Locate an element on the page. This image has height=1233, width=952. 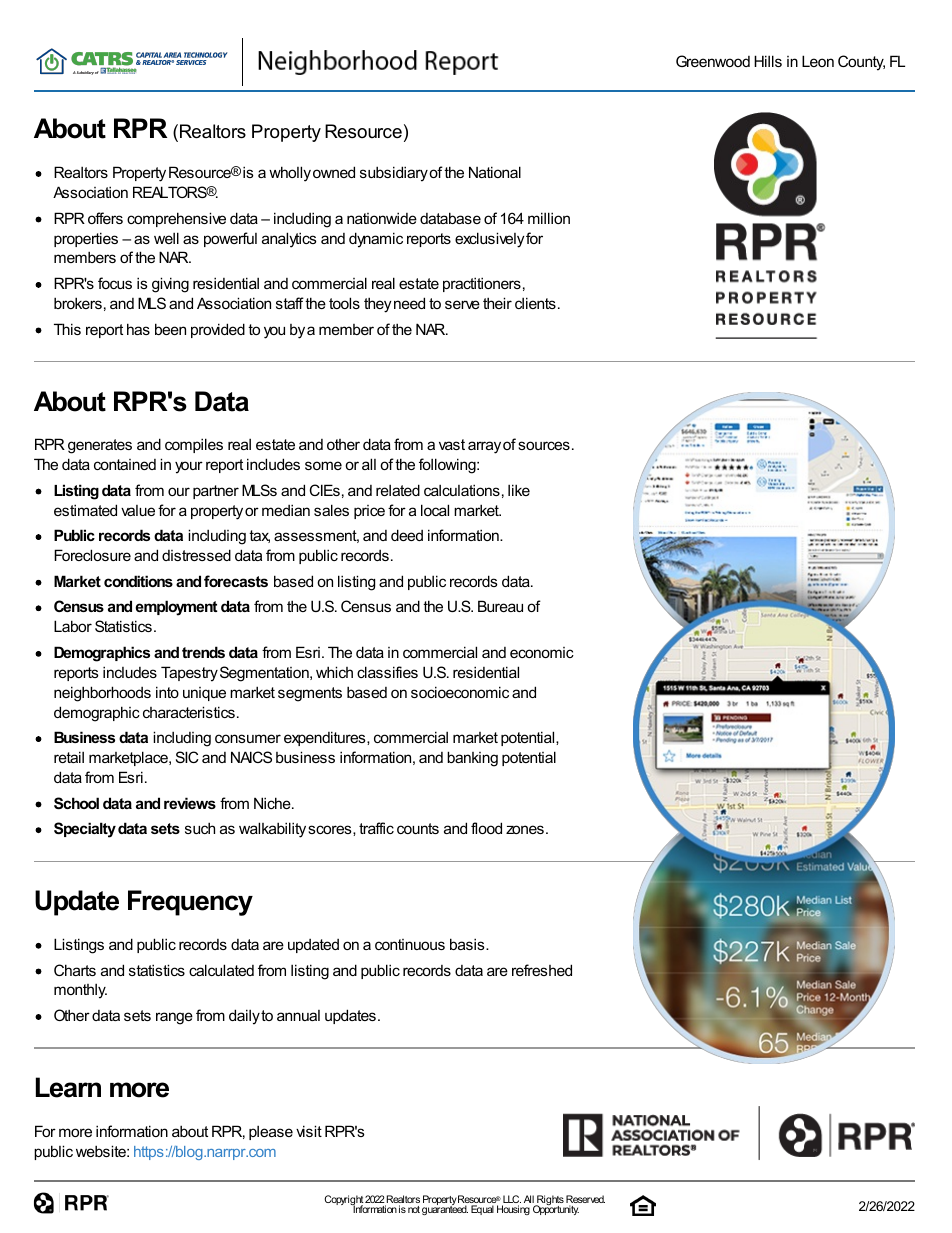
please is located at coordinates (271, 1132).
